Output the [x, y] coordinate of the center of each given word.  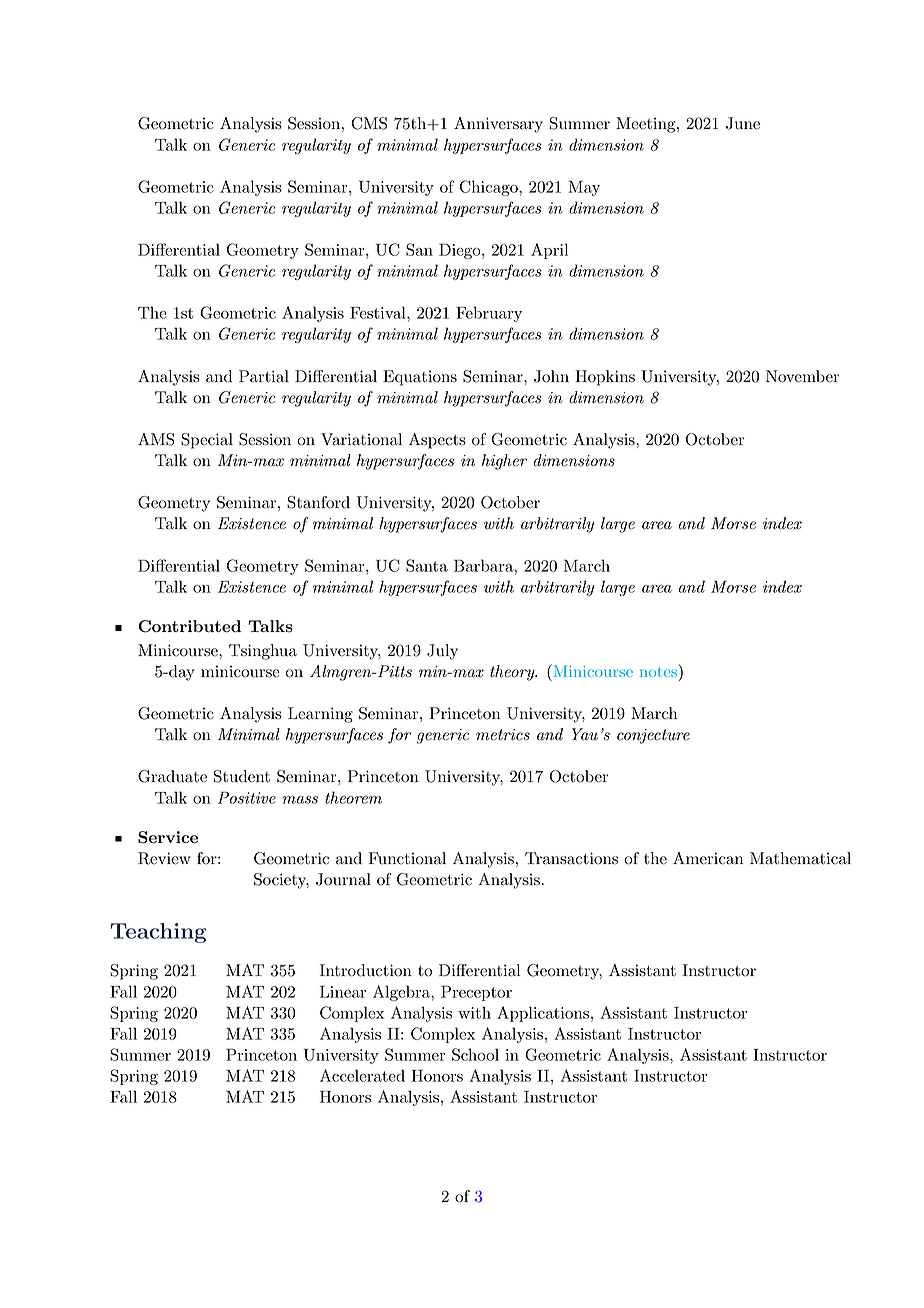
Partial [264, 376]
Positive [247, 797]
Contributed [189, 626]
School [475, 1054]
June [743, 123]
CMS [369, 123]
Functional [407, 858]
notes [658, 672]
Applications [543, 1014]
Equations [420, 378]
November [802, 376]
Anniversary [498, 125]
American [708, 858]
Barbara [484, 565]
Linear [343, 992]
